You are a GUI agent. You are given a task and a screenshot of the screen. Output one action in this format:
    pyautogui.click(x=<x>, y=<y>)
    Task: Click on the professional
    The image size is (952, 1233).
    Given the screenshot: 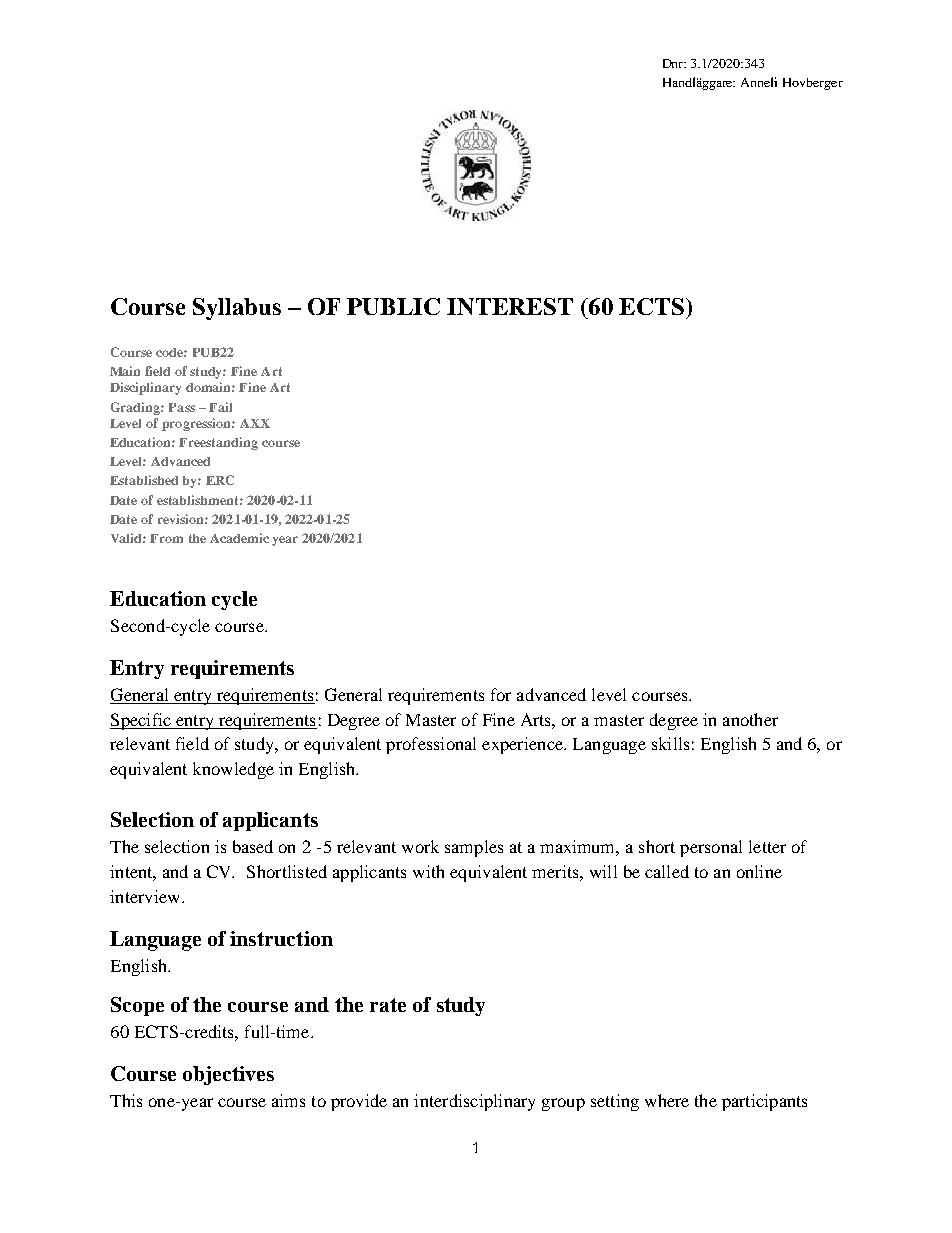 What is the action you would take?
    pyautogui.click(x=431, y=745)
